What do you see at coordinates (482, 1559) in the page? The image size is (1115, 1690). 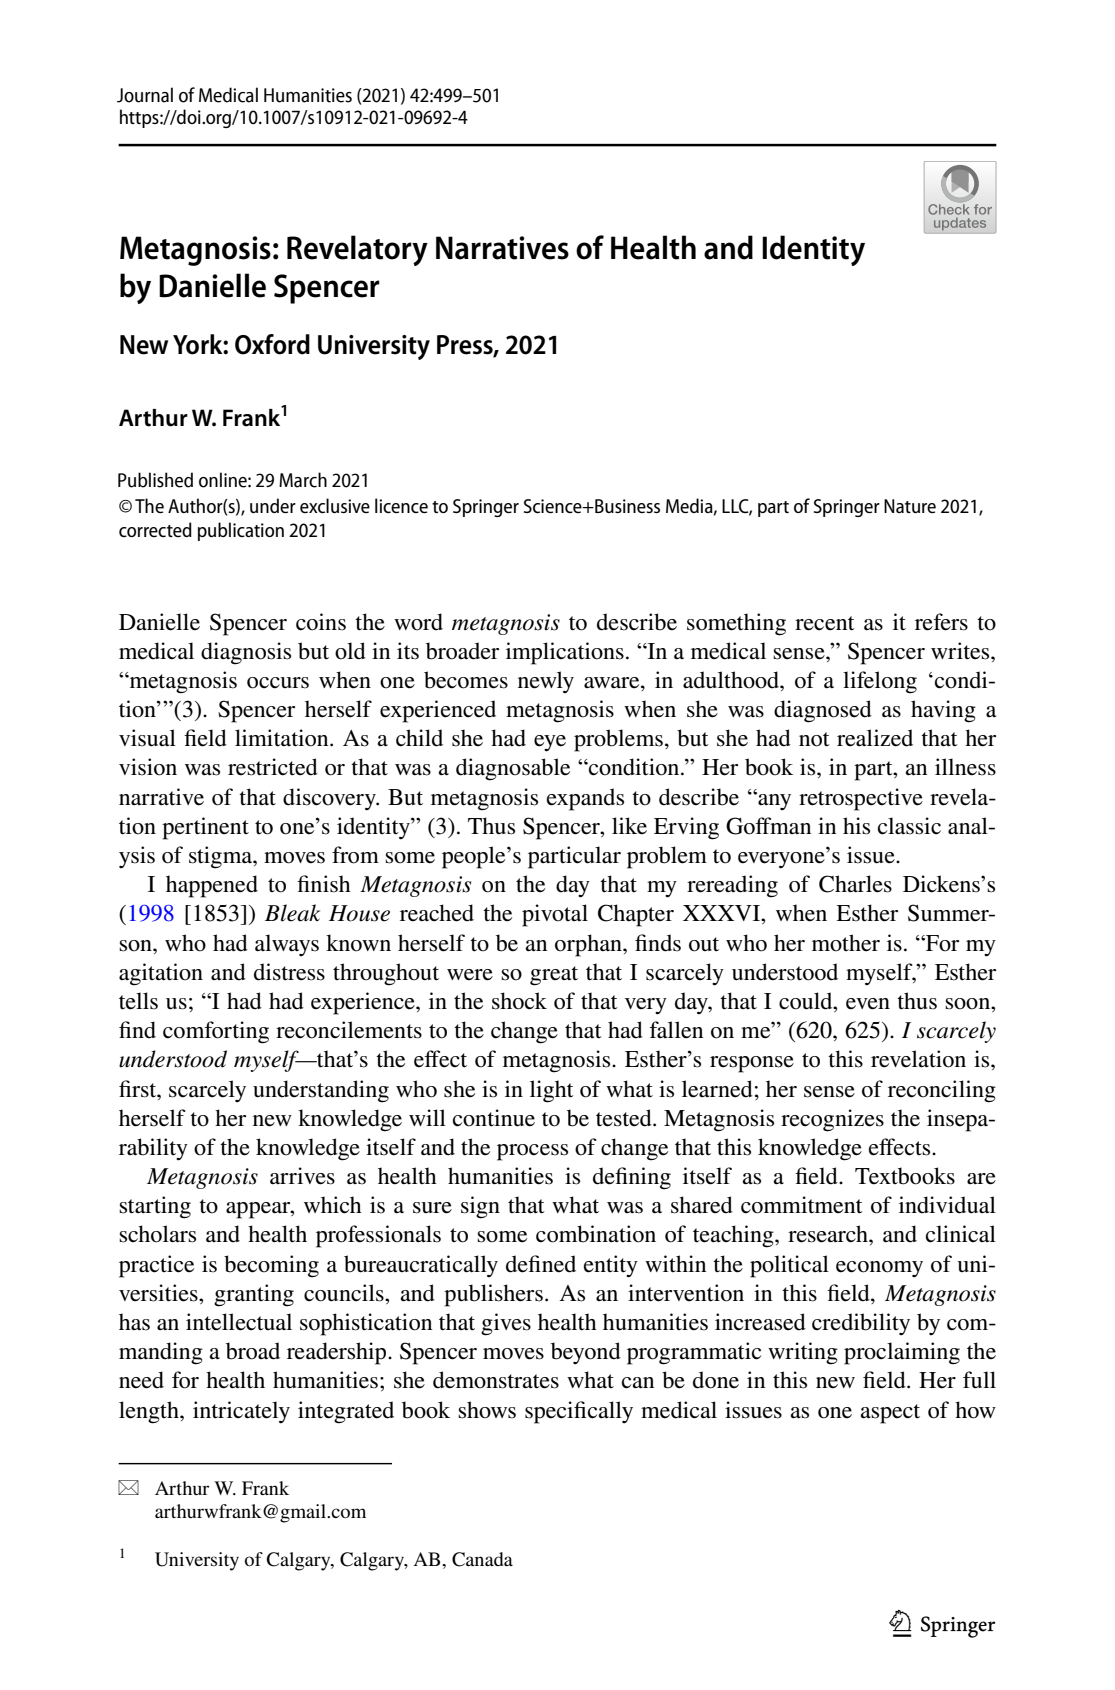 I see `Canada` at bounding box center [482, 1559].
